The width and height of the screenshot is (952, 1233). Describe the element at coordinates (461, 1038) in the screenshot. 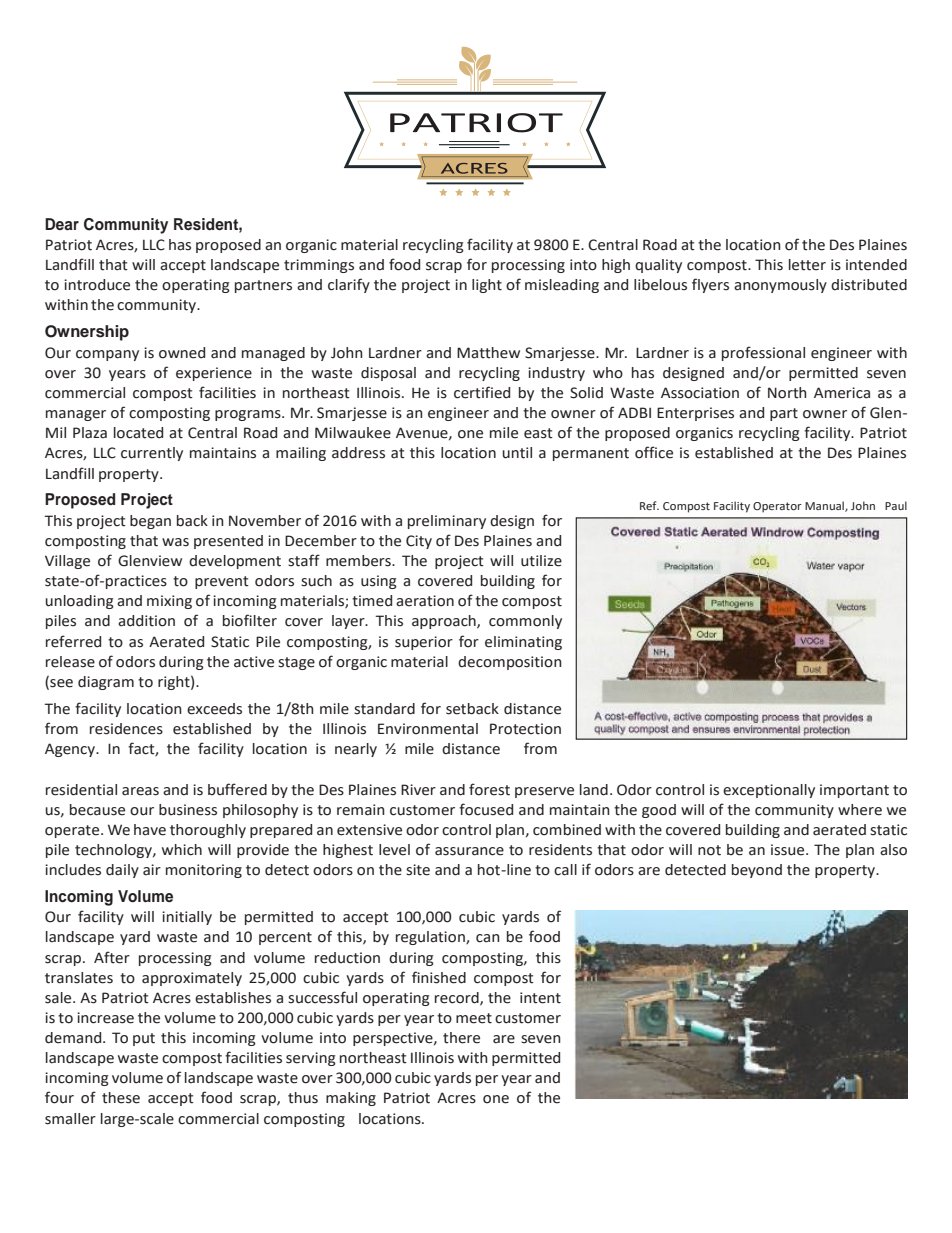

I see `there` at that location.
